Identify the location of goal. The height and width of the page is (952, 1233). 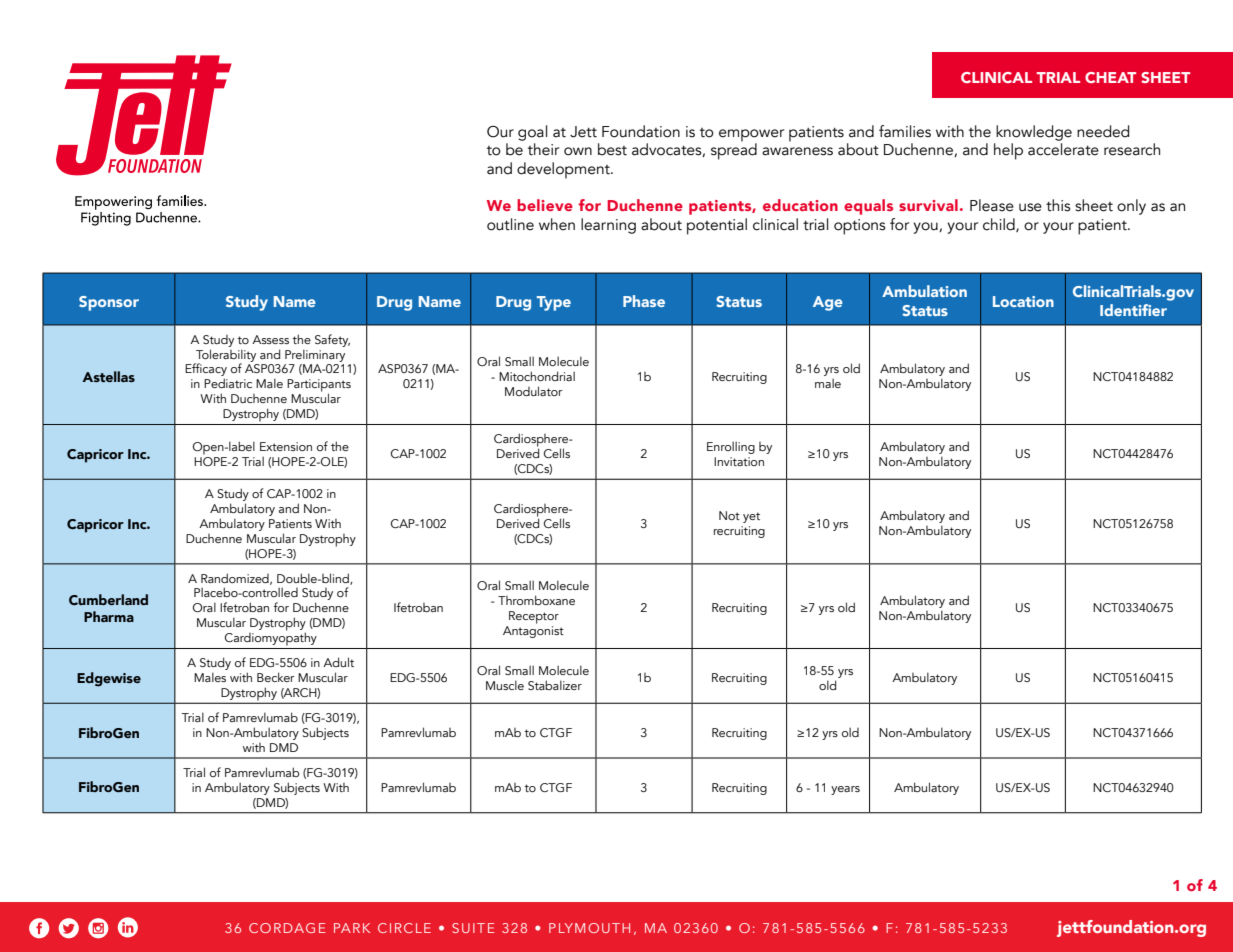
(532, 133).
